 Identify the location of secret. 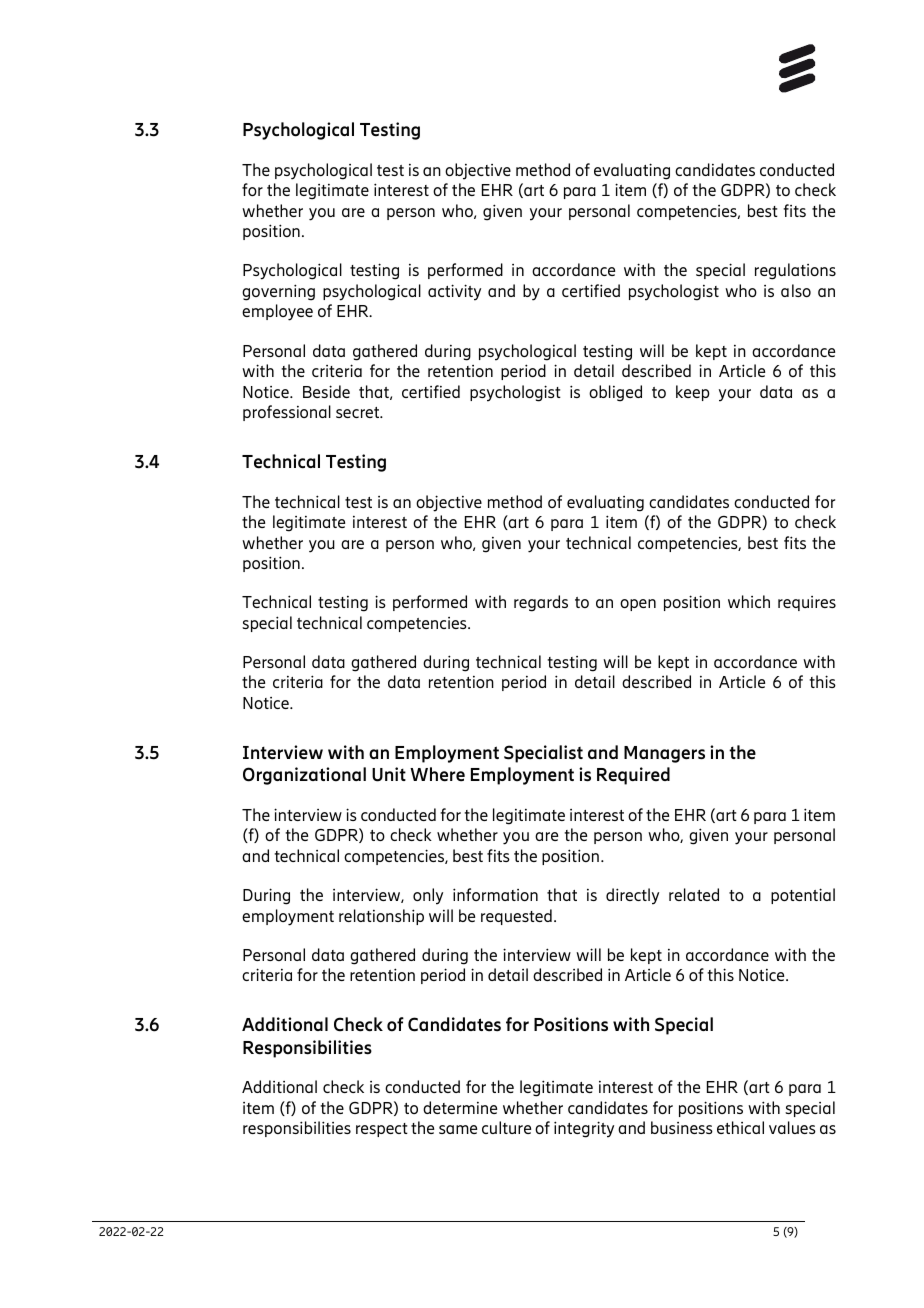
(359, 412).
